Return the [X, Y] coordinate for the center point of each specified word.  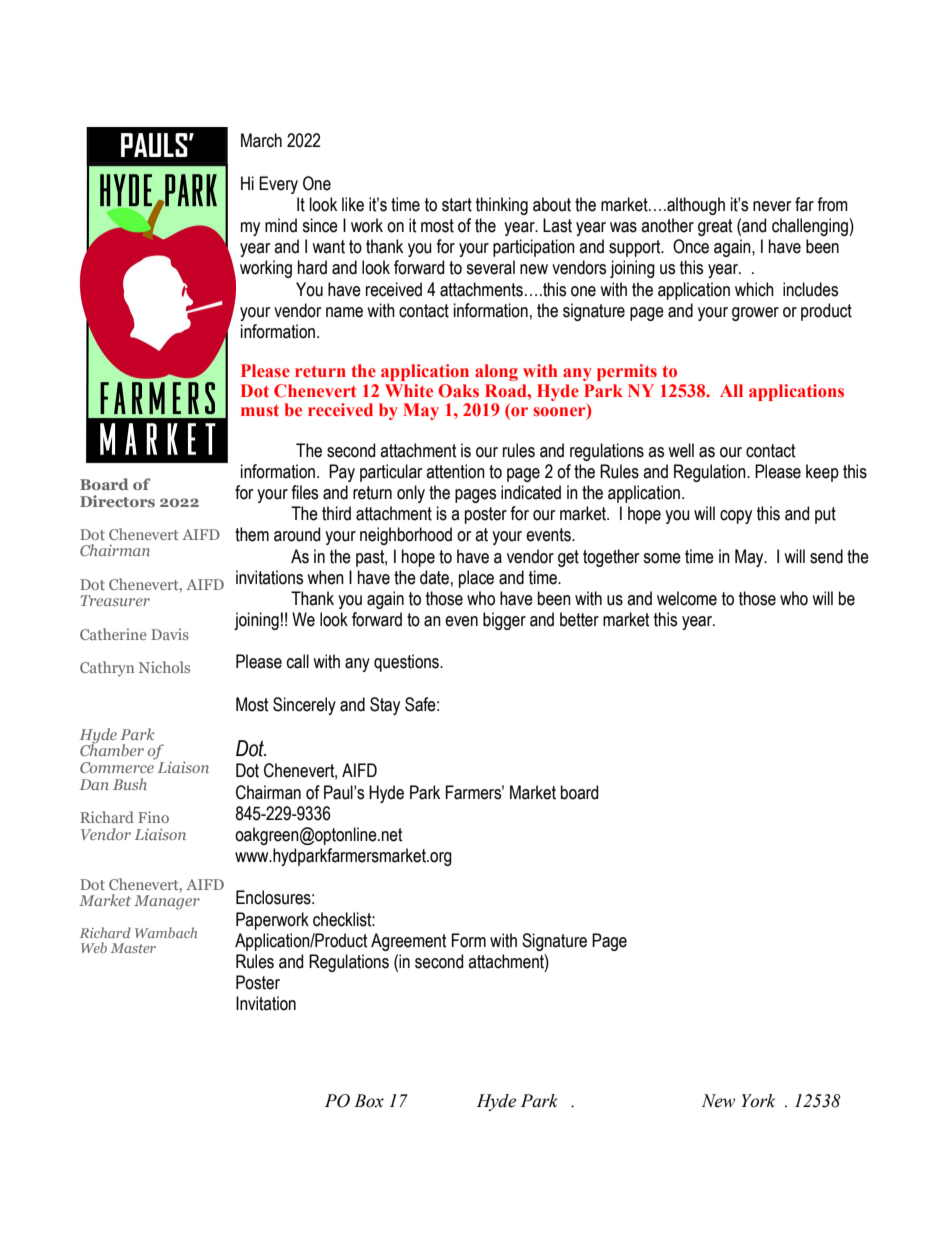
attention [455, 471]
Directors [117, 501]
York [758, 1101]
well [681, 450]
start [457, 205]
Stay [385, 706]
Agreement [409, 942]
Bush [130, 784]
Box [369, 1101]
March [261, 140]
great [715, 227]
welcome [687, 598]
